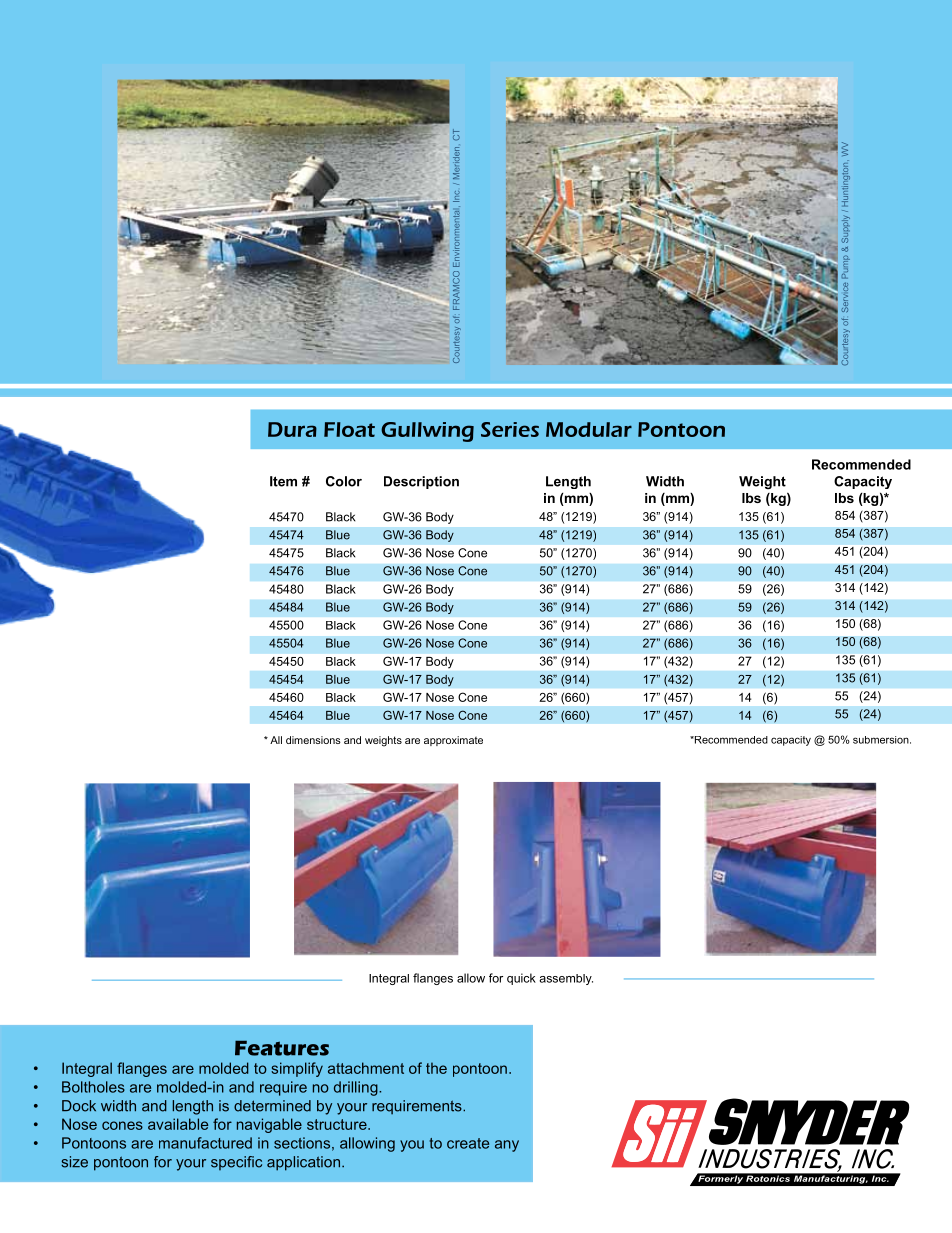 This image has width=952, height=1233. What do you see at coordinates (566, 979) in the image?
I see `assembly` at bounding box center [566, 979].
